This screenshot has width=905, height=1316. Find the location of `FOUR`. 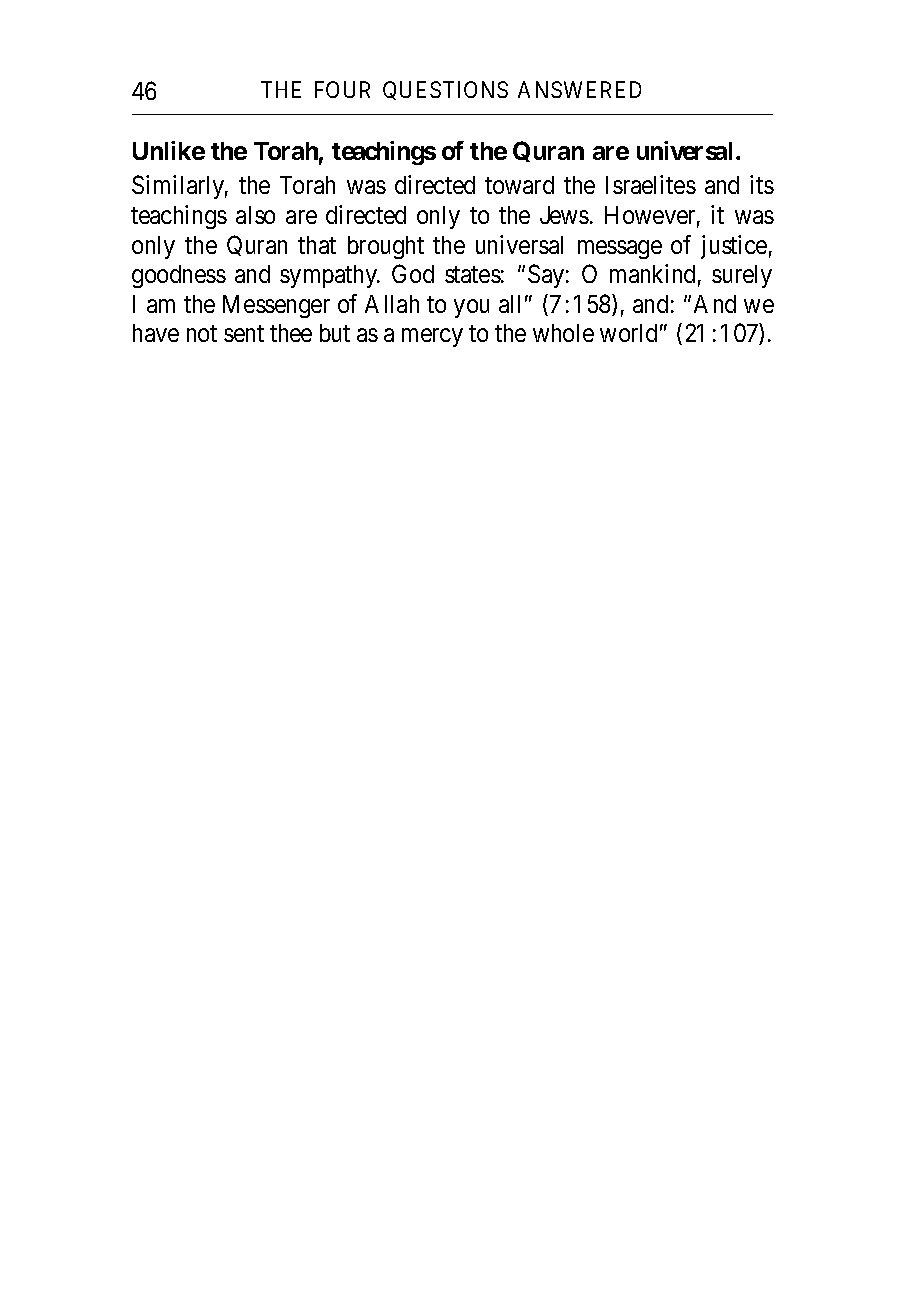

FOUR is located at coordinates (342, 89).
